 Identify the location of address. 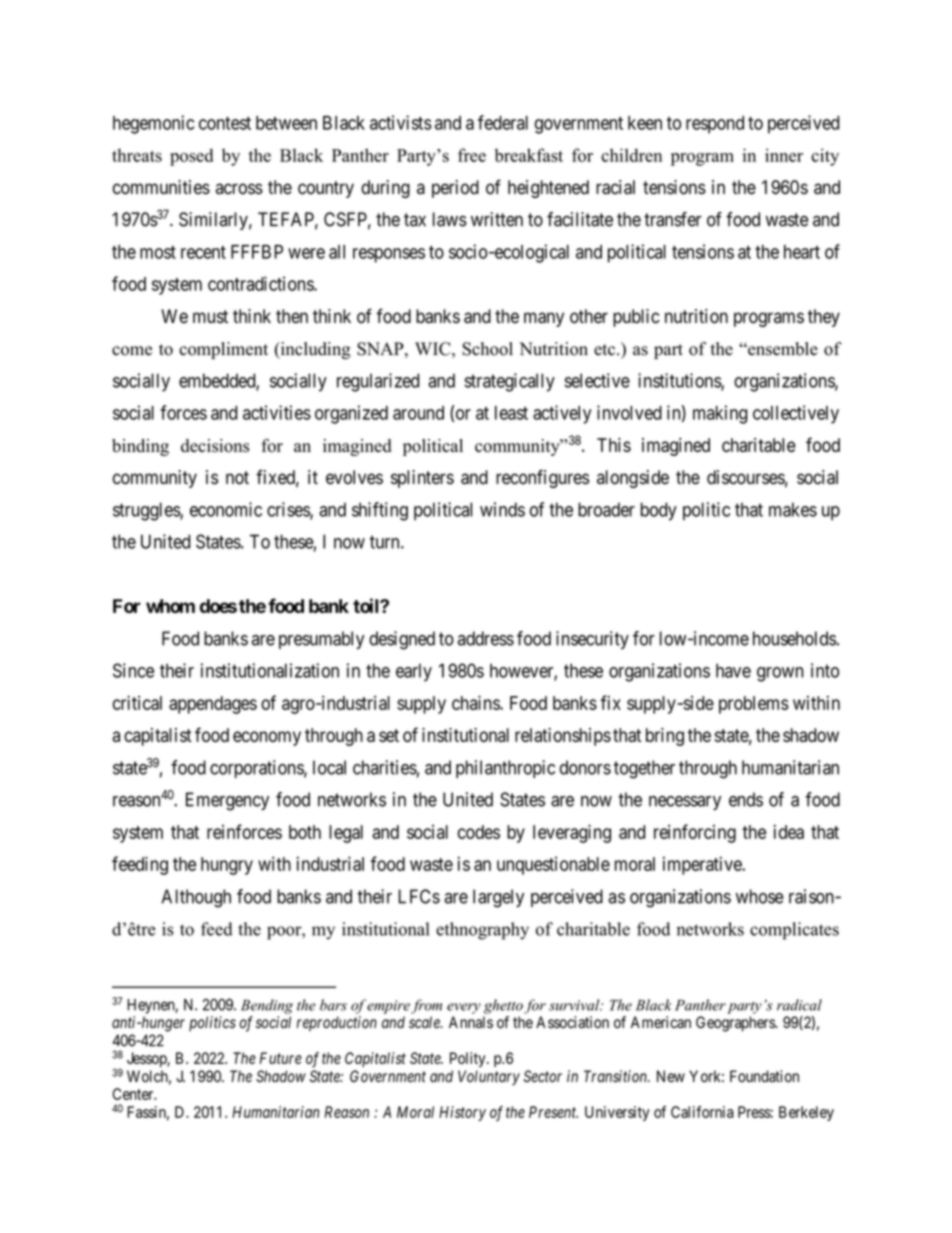
(486, 638).
